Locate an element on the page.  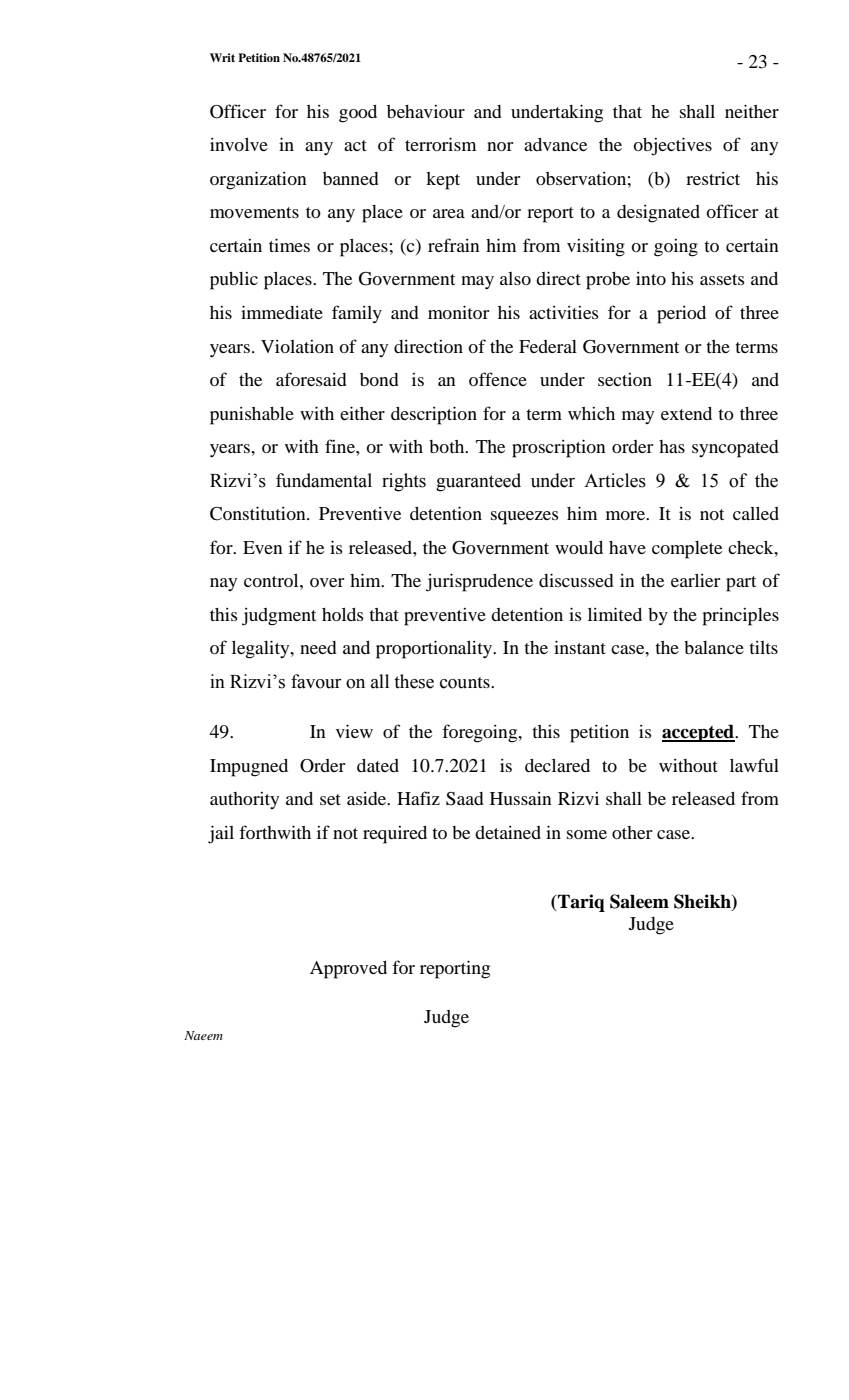
Constitution is located at coordinates (259, 513).
